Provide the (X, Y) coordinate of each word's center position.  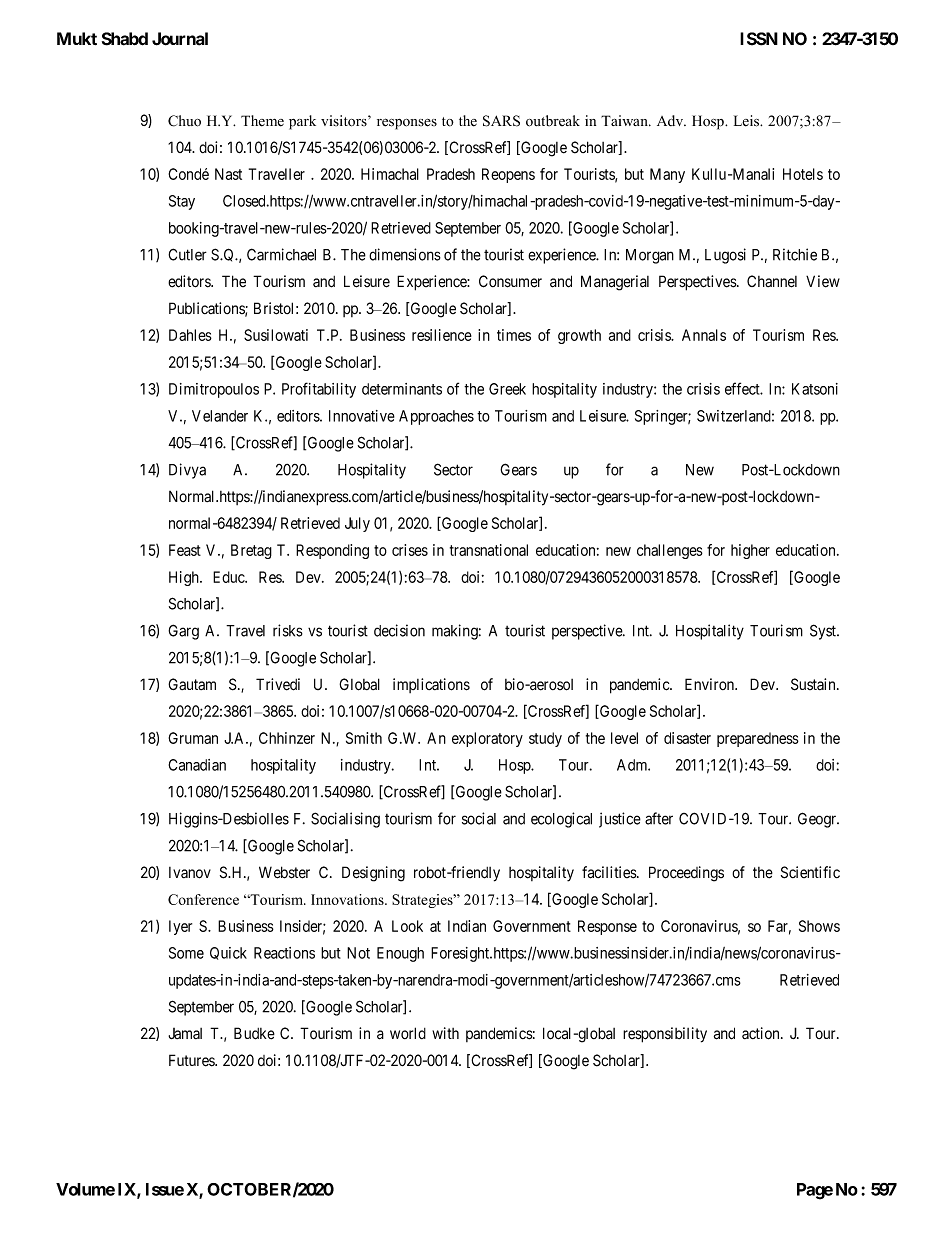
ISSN (759, 39)
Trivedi (278, 684)
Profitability (319, 390)
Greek (507, 389)
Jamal (185, 1033)
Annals (704, 335)
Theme (262, 121)
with (445, 1033)
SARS (501, 121)
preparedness (758, 739)
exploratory (487, 739)
